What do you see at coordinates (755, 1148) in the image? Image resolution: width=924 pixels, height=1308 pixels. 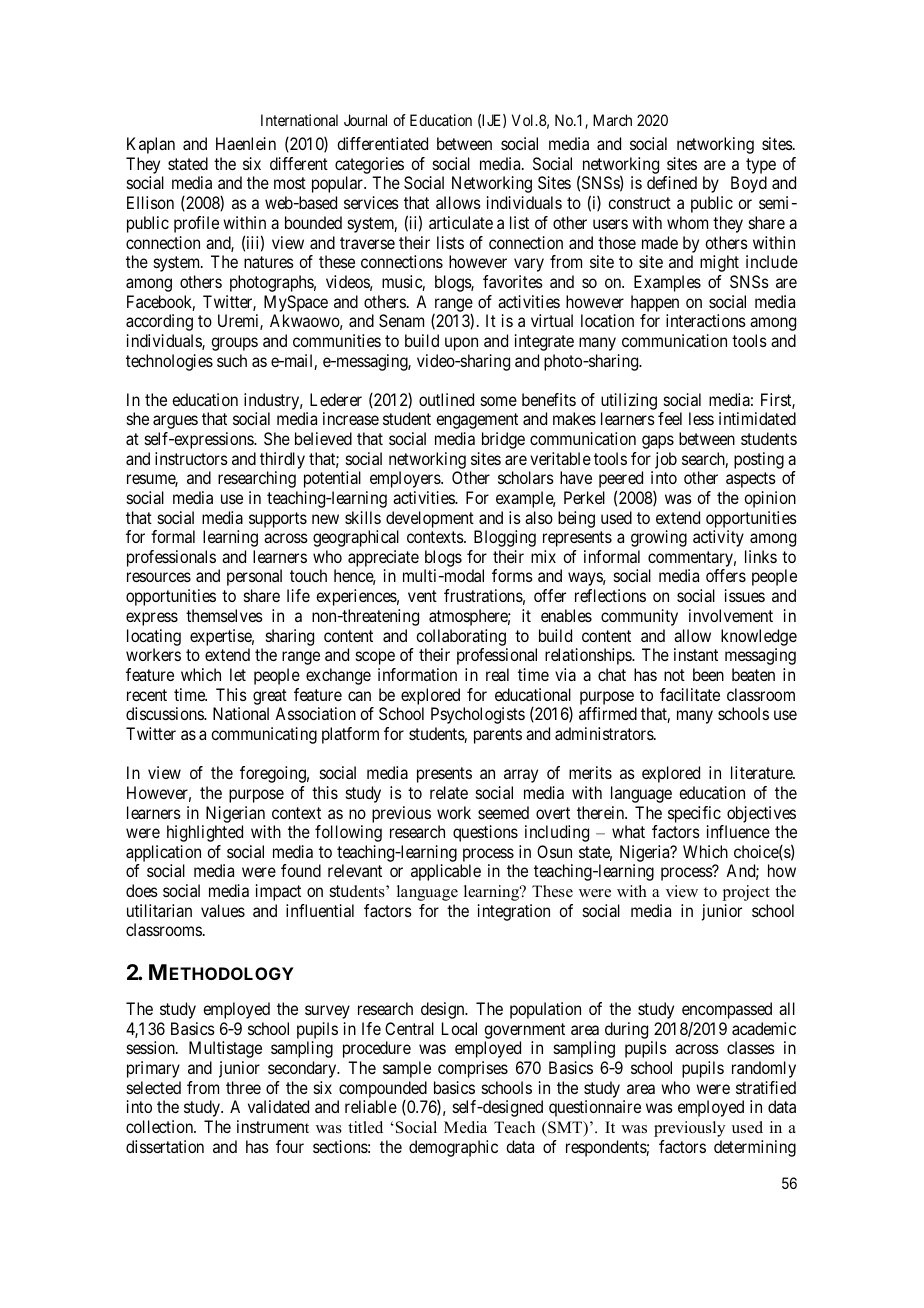 I see `determining` at bounding box center [755, 1148].
